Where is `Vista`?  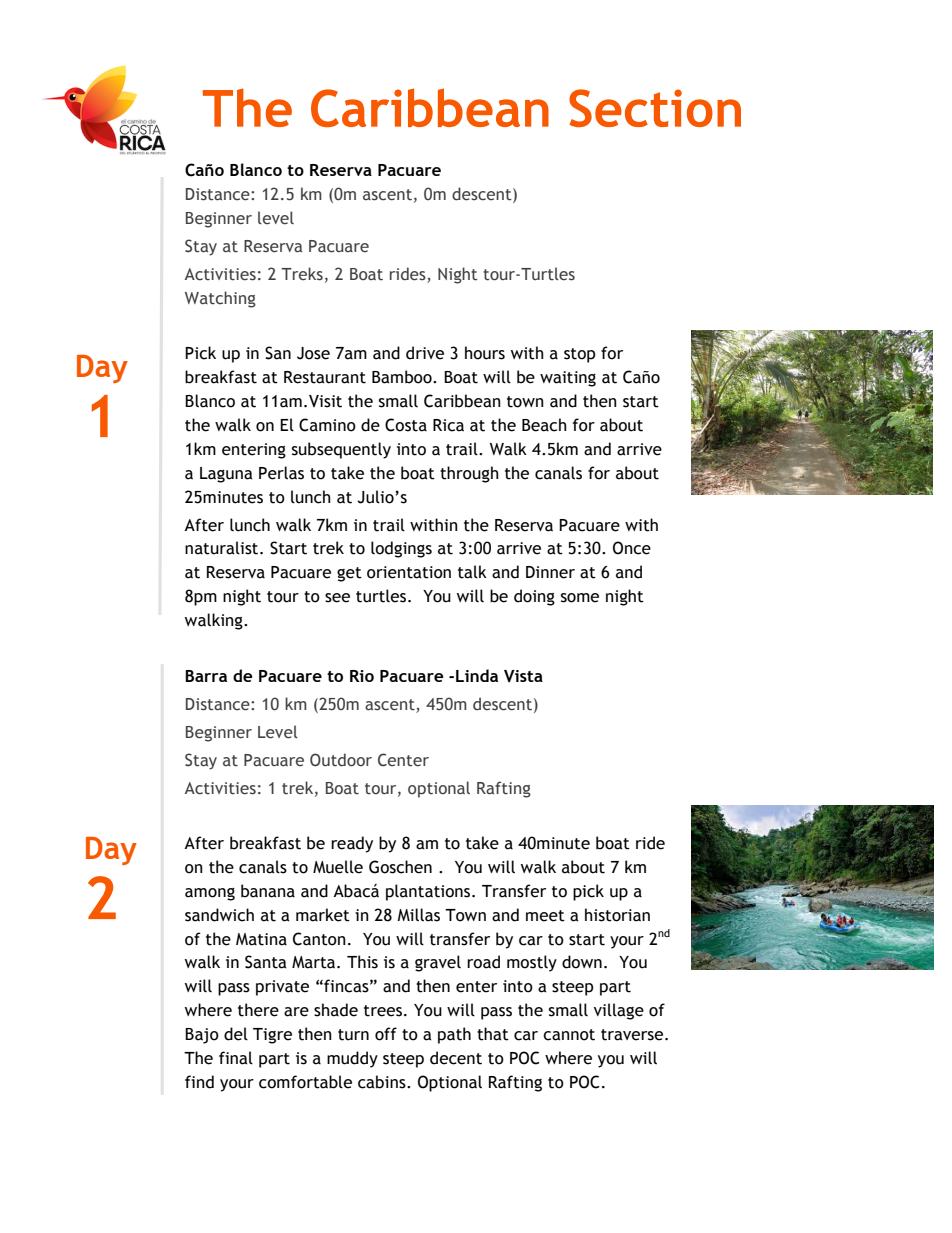 Vista is located at coordinates (523, 676).
